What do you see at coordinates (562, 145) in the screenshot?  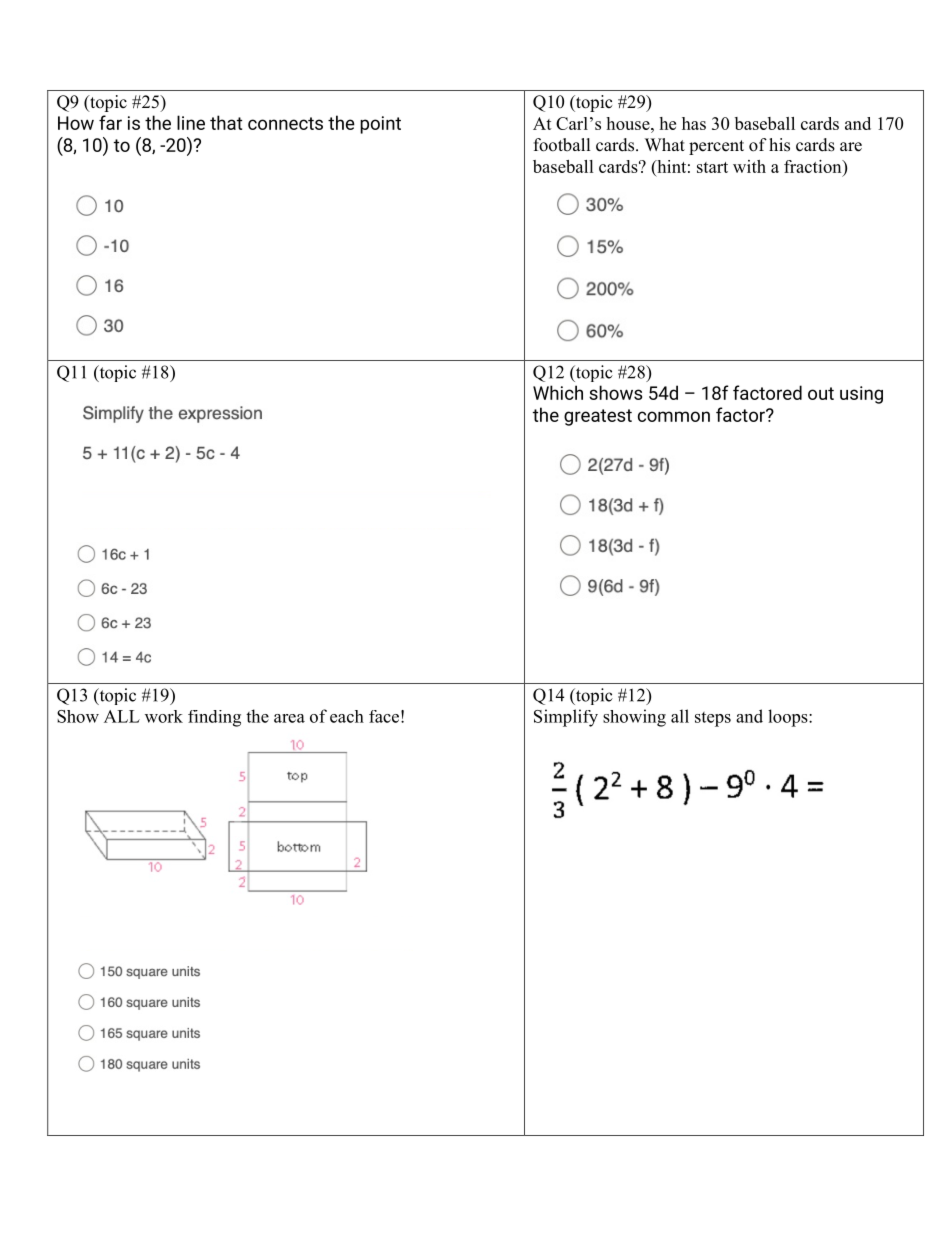 I see `football` at bounding box center [562, 145].
